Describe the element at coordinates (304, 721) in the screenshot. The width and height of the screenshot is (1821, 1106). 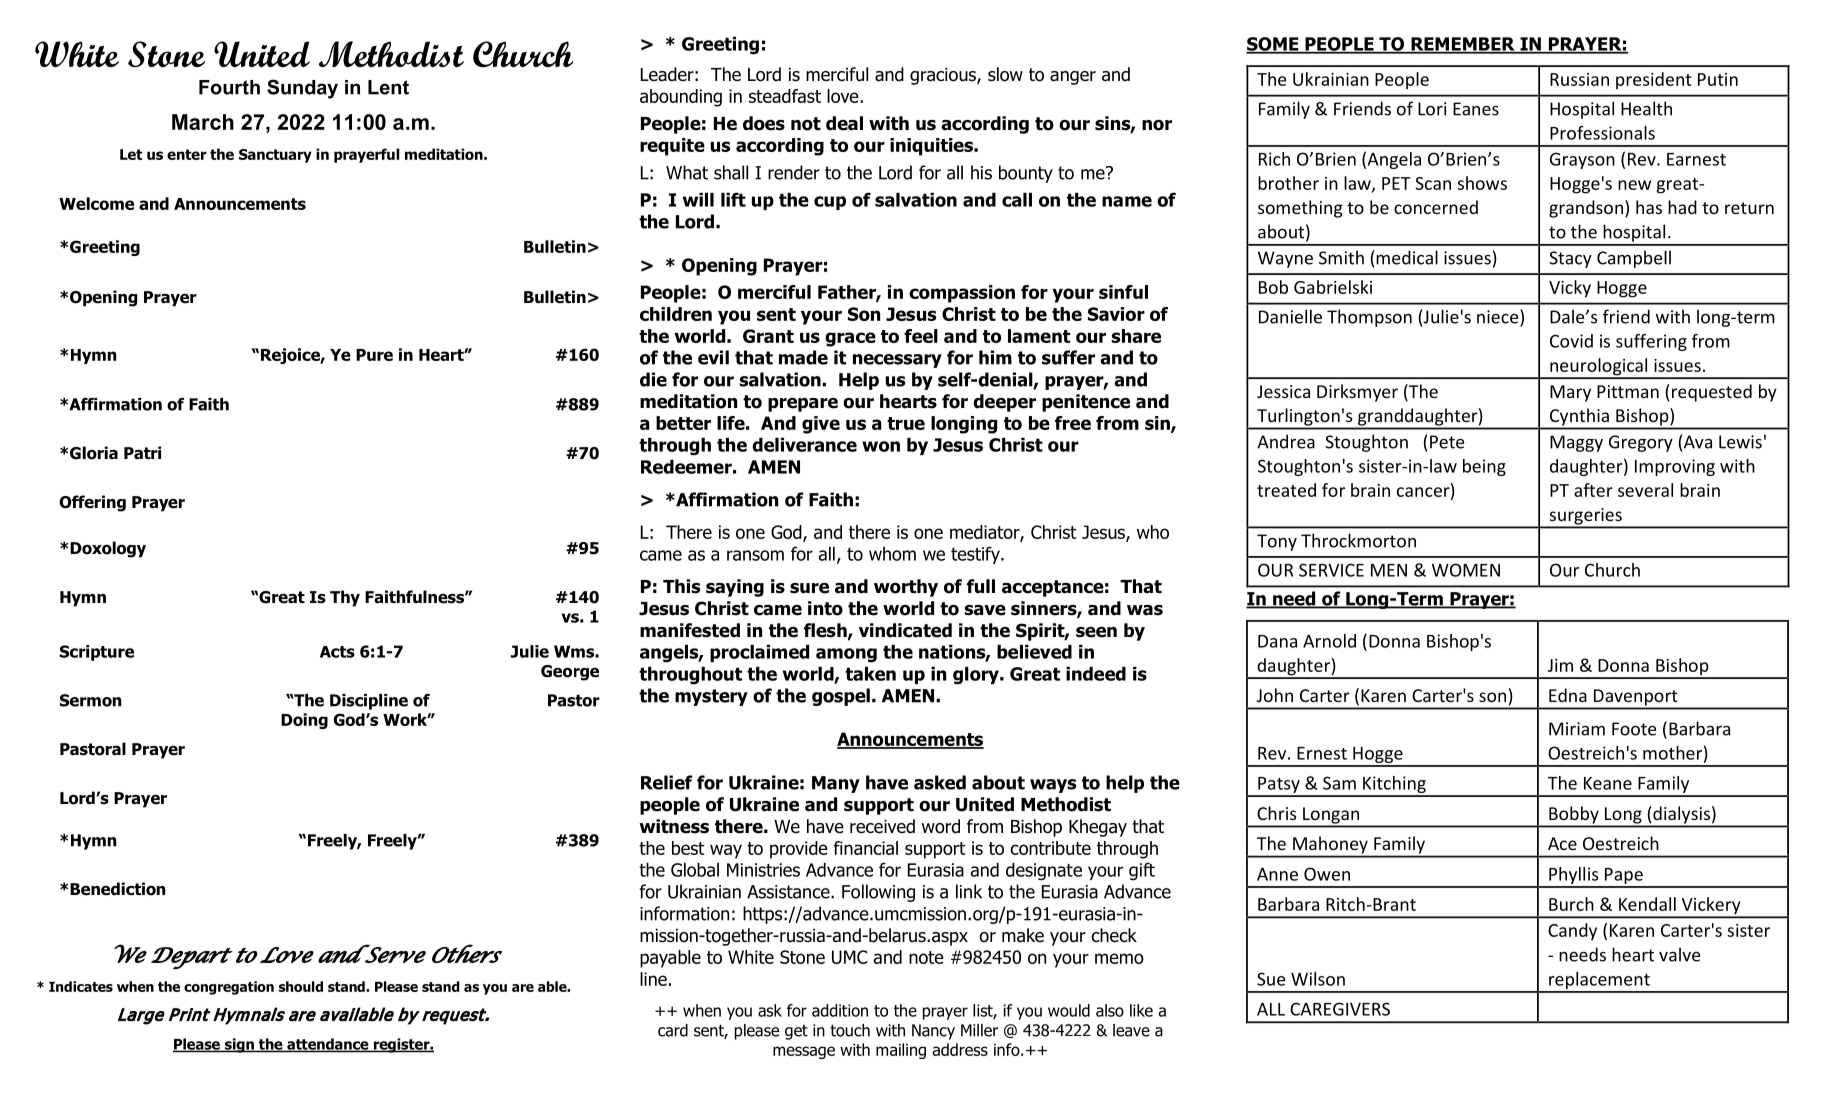
I see `Doing` at that location.
